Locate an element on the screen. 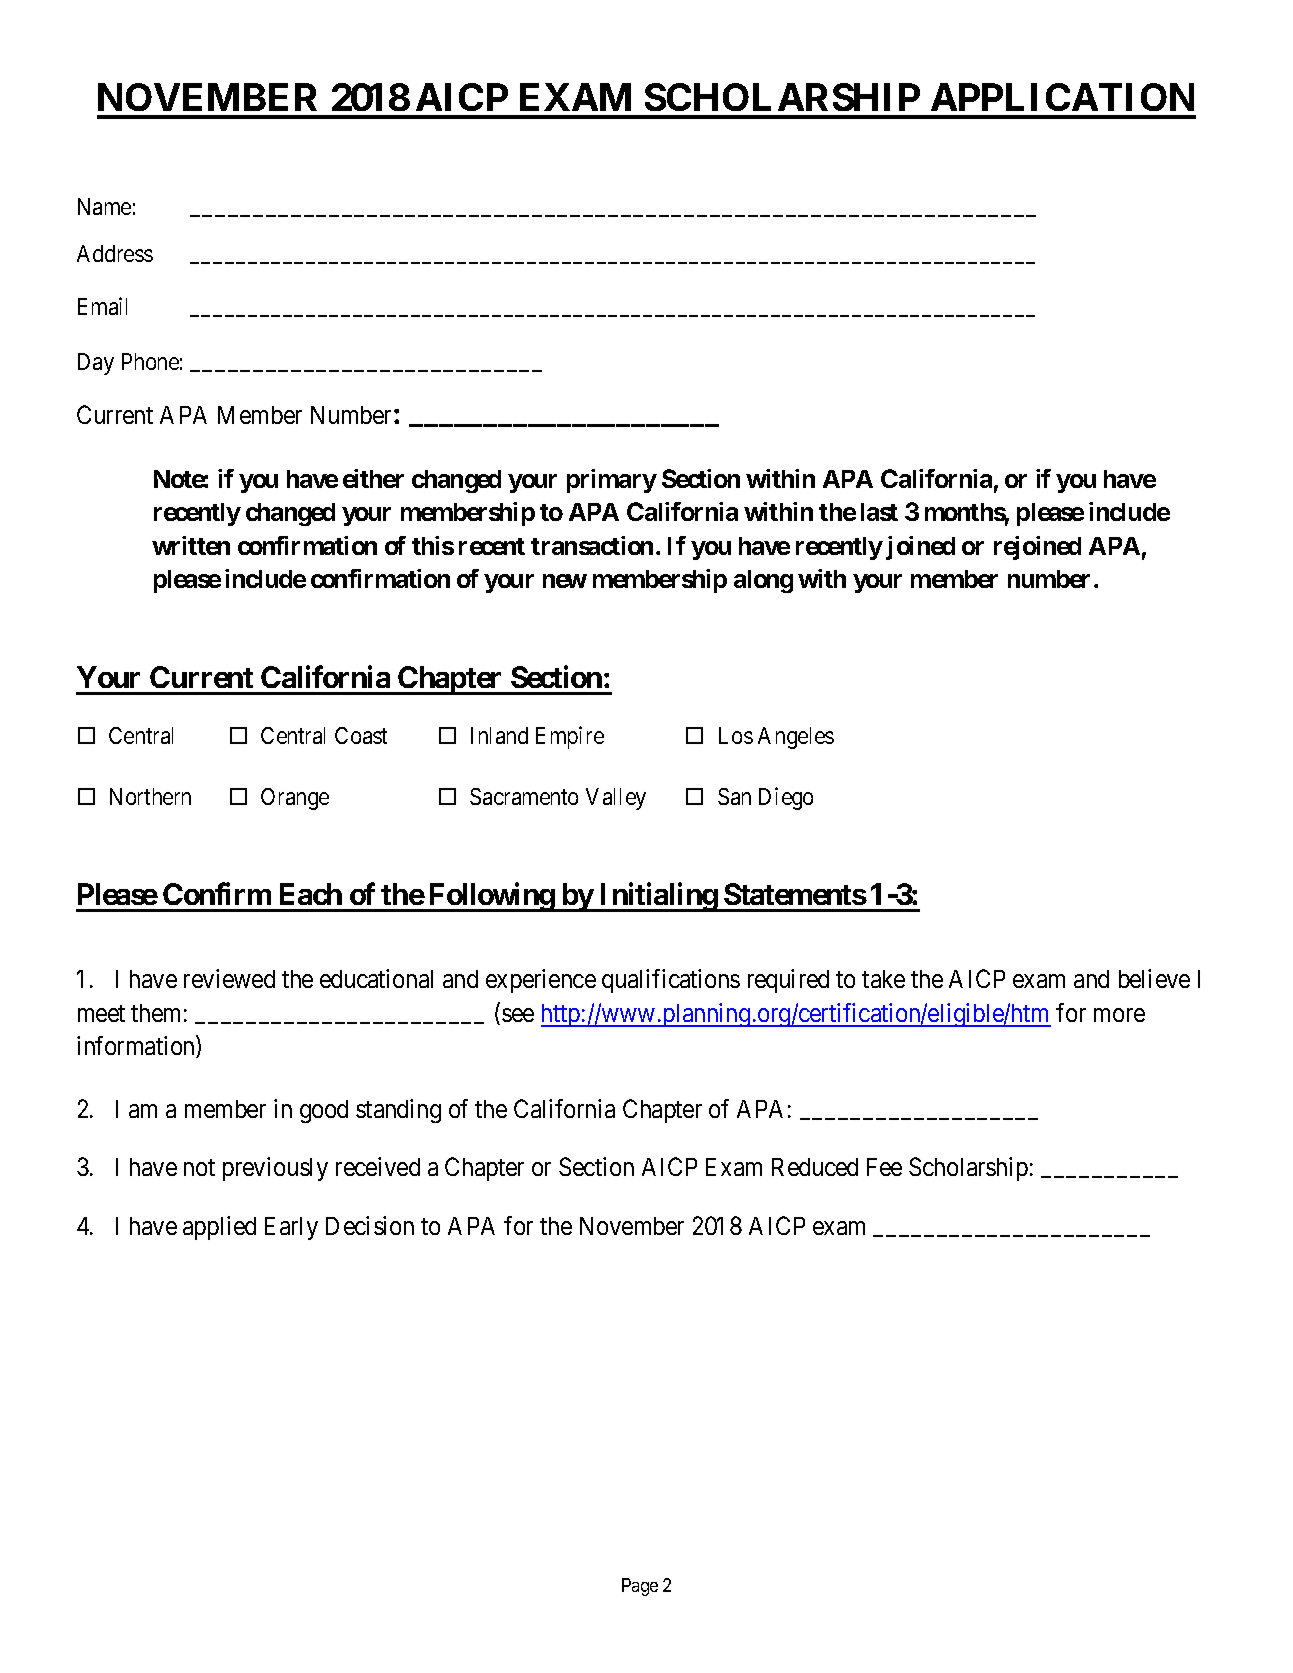 The image size is (1293, 1673). Reduced is located at coordinates (815, 1167).
